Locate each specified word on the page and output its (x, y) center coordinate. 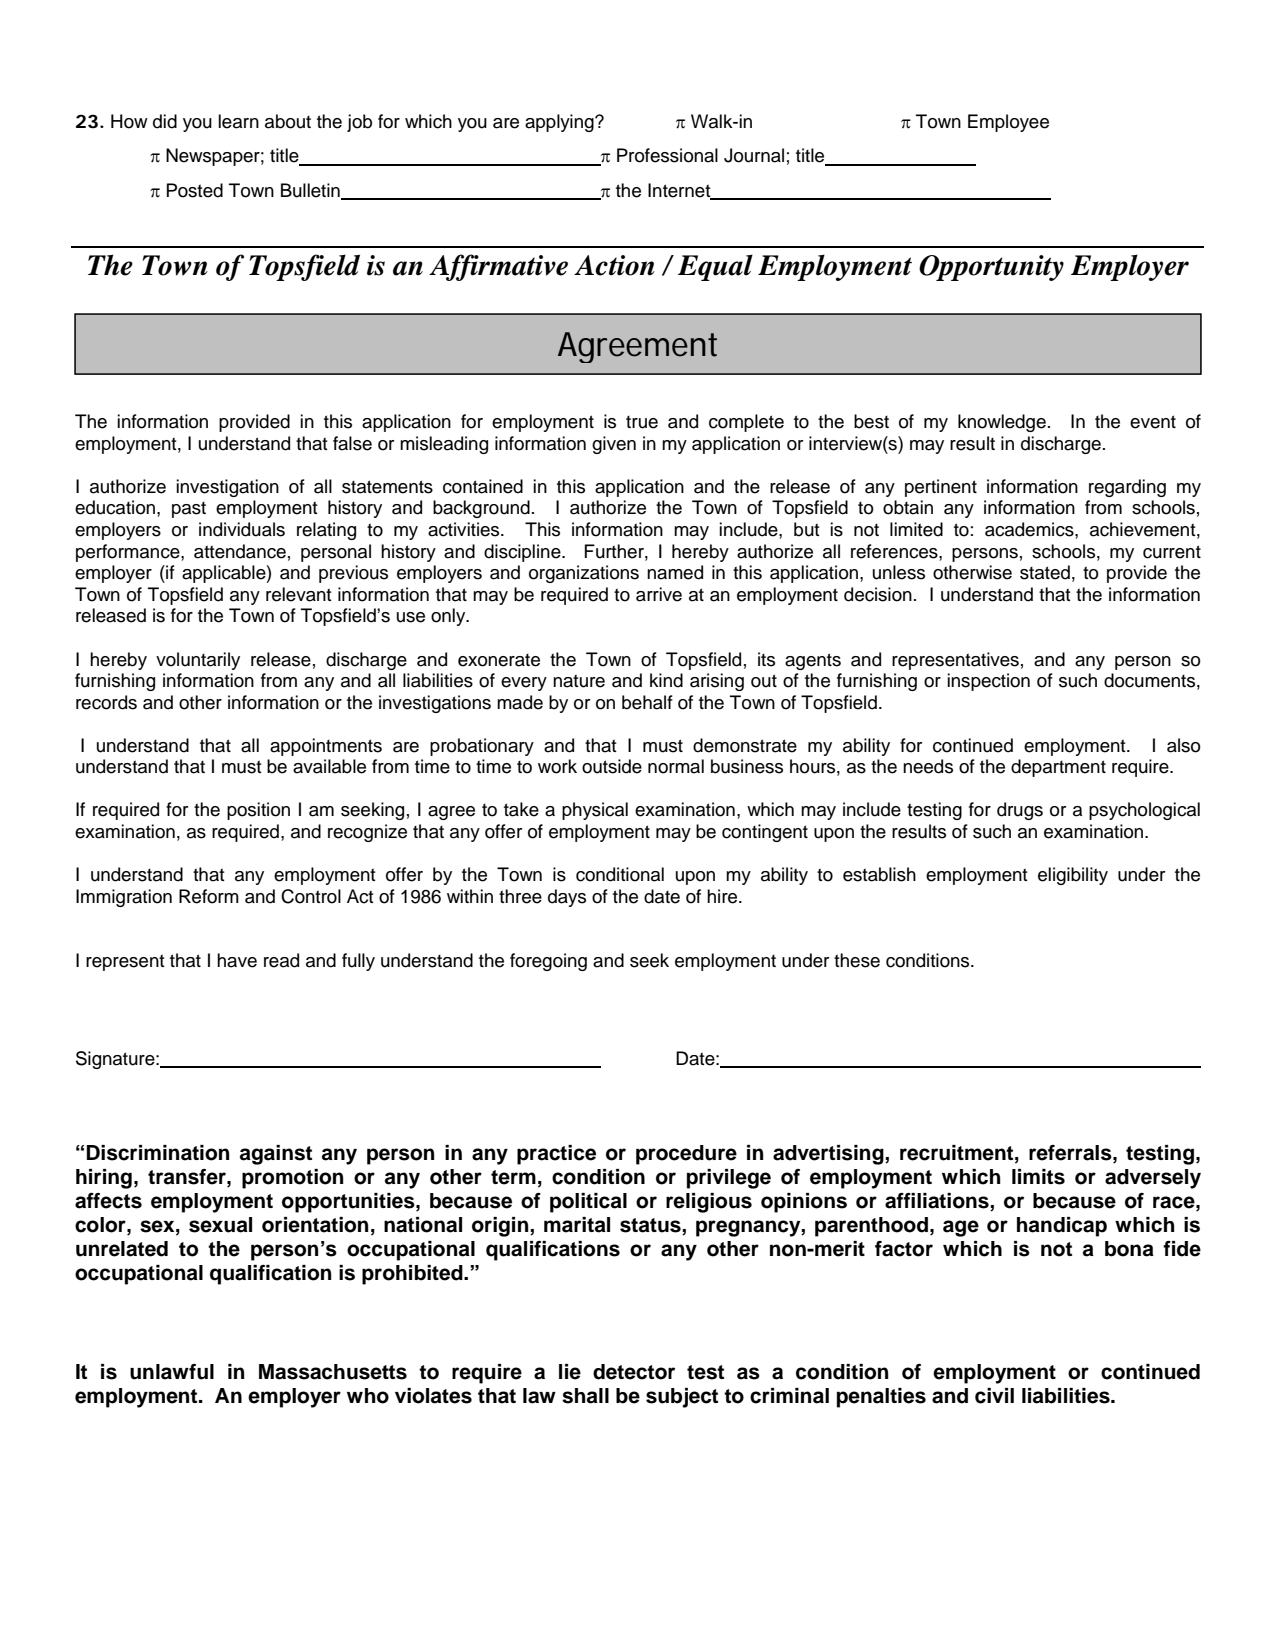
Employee (1008, 123)
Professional (667, 155)
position (258, 811)
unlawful (172, 1372)
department (1058, 768)
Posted (195, 190)
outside (612, 766)
